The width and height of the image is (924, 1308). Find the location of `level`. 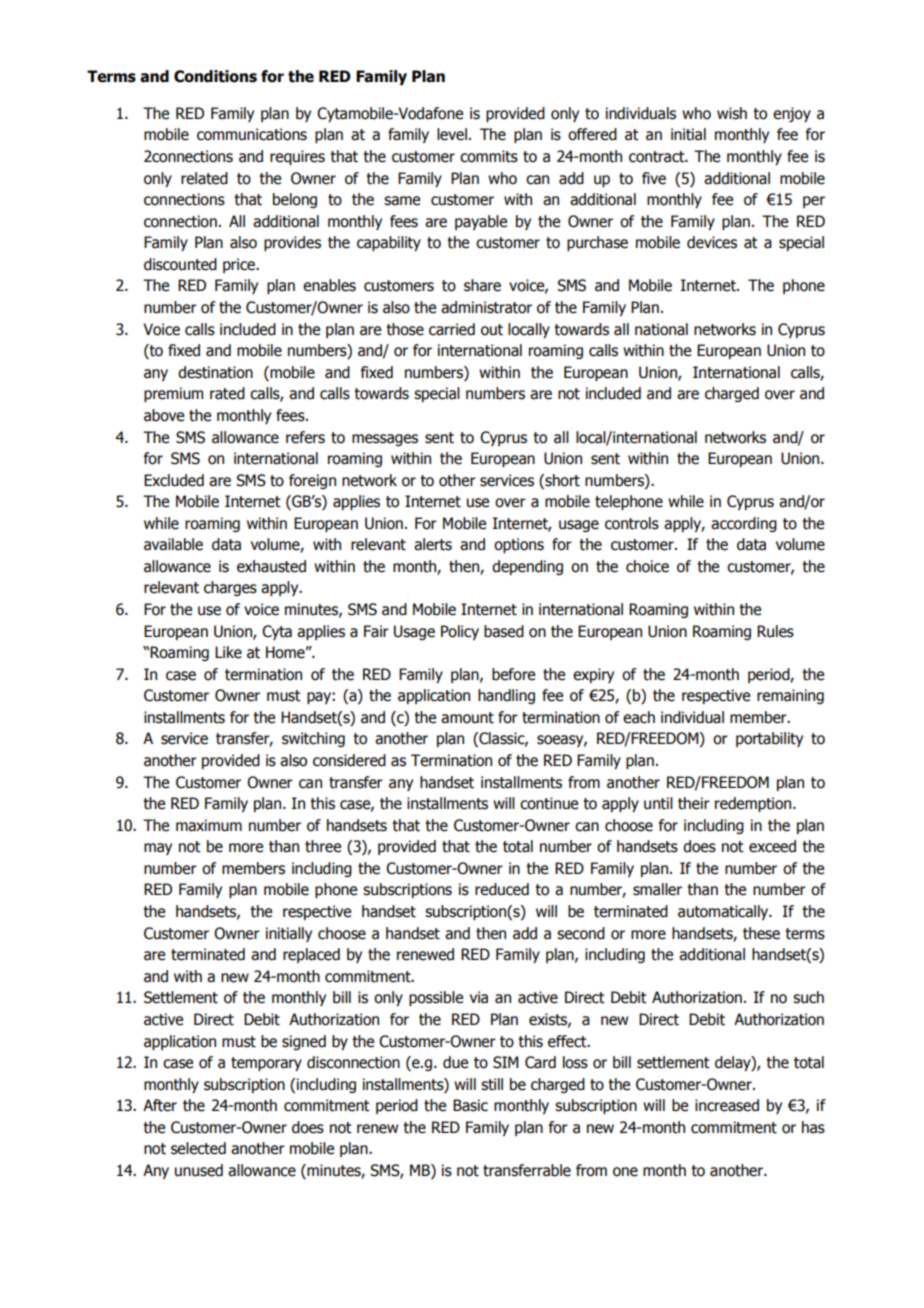

level is located at coordinates (452, 134).
